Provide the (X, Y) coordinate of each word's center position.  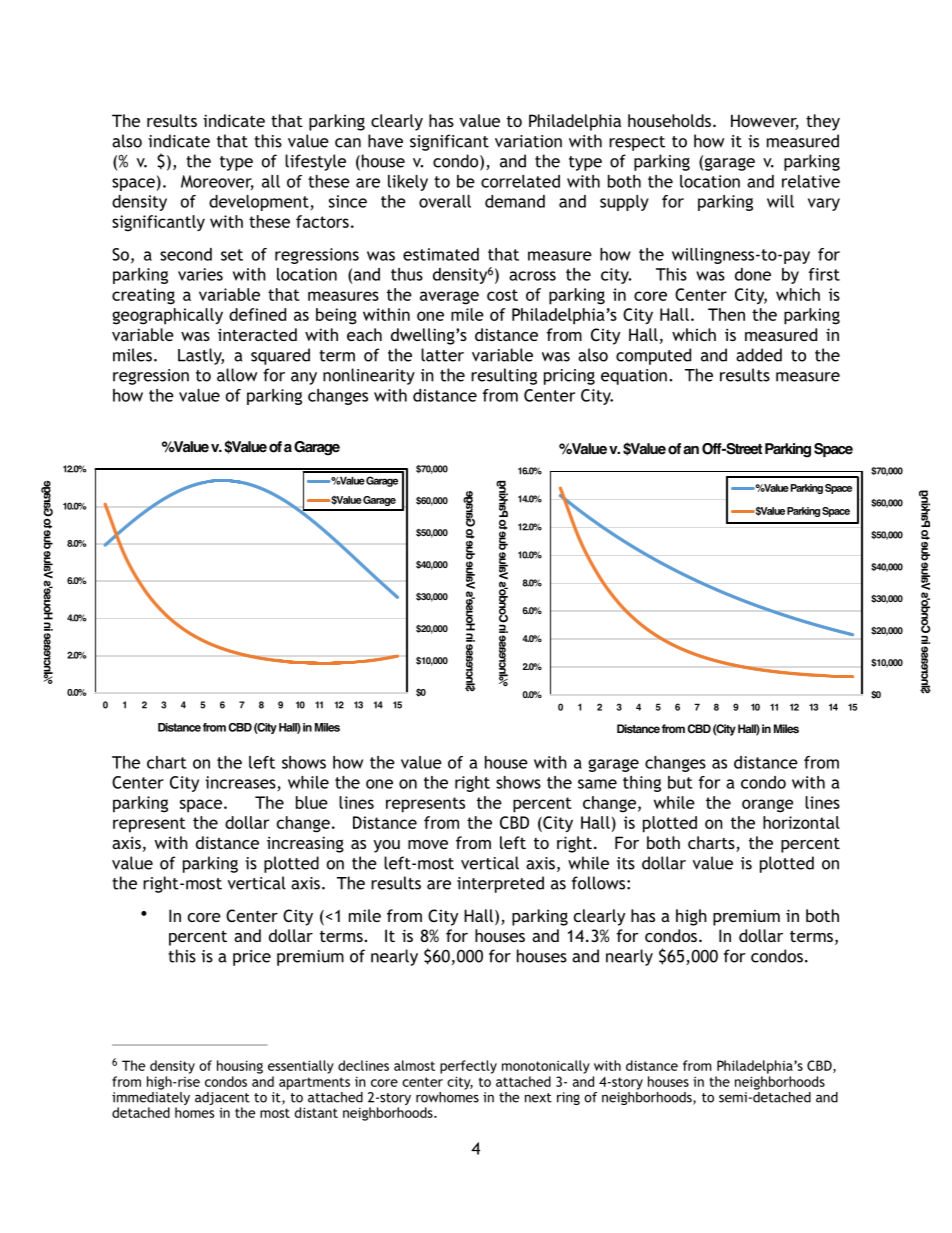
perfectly (468, 1067)
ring (568, 1098)
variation (528, 141)
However (765, 122)
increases (240, 782)
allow (237, 375)
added (759, 355)
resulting (504, 376)
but (680, 782)
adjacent (222, 1100)
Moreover (217, 182)
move (428, 844)
